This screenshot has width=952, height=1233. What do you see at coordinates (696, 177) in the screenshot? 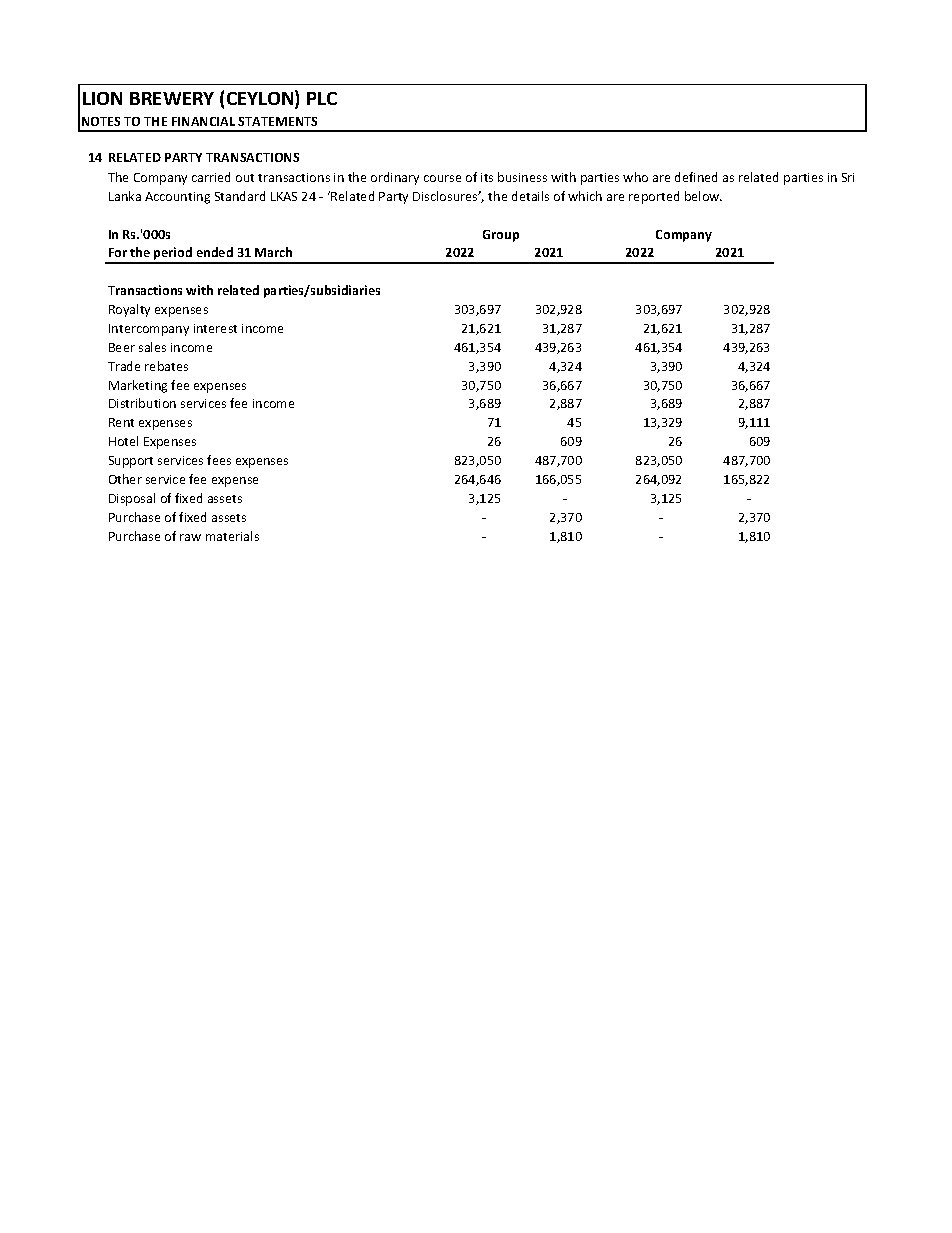
I see `defined` at bounding box center [696, 177].
